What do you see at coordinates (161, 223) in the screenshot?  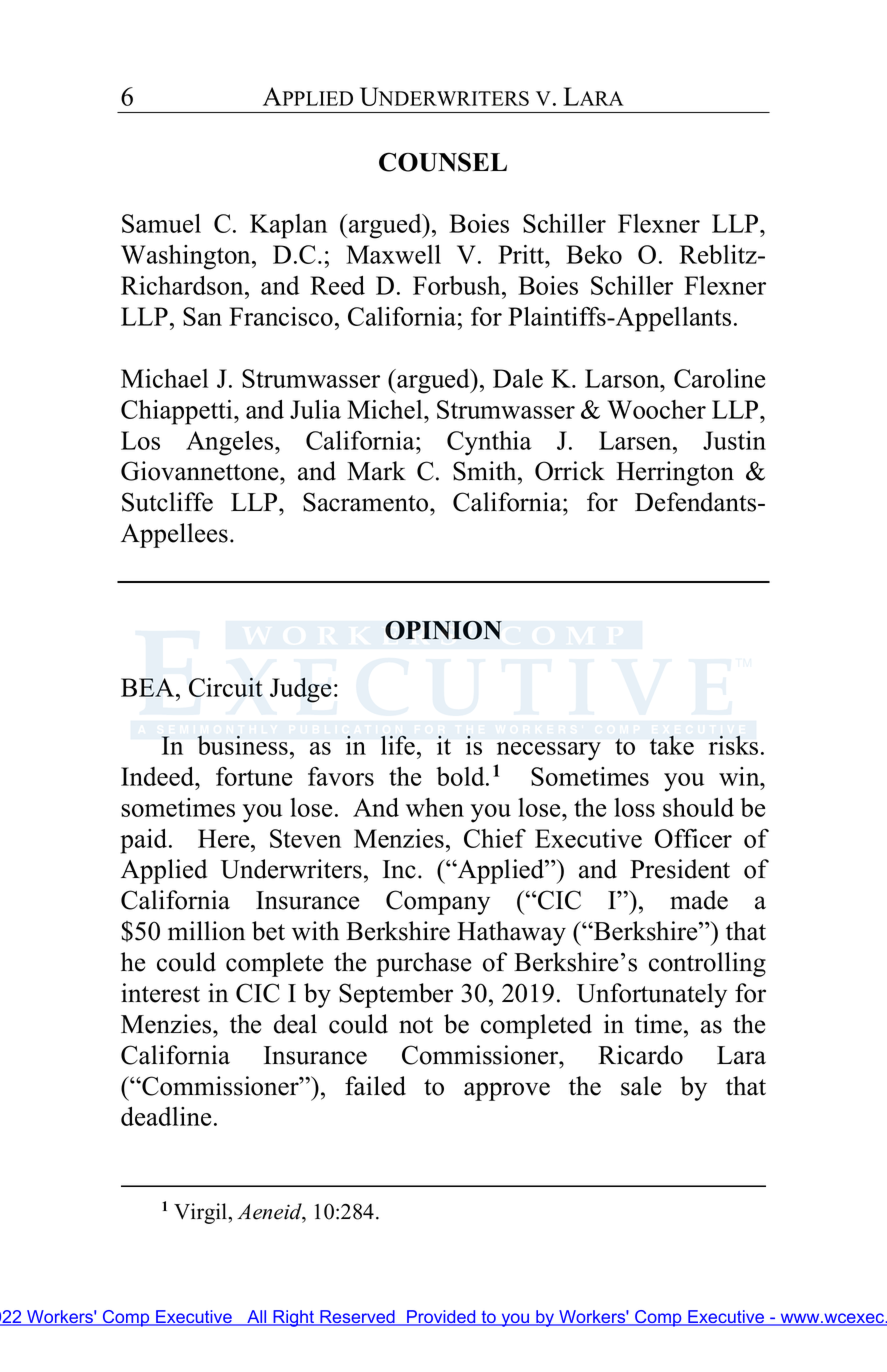 I see `Samuel` at bounding box center [161, 223].
